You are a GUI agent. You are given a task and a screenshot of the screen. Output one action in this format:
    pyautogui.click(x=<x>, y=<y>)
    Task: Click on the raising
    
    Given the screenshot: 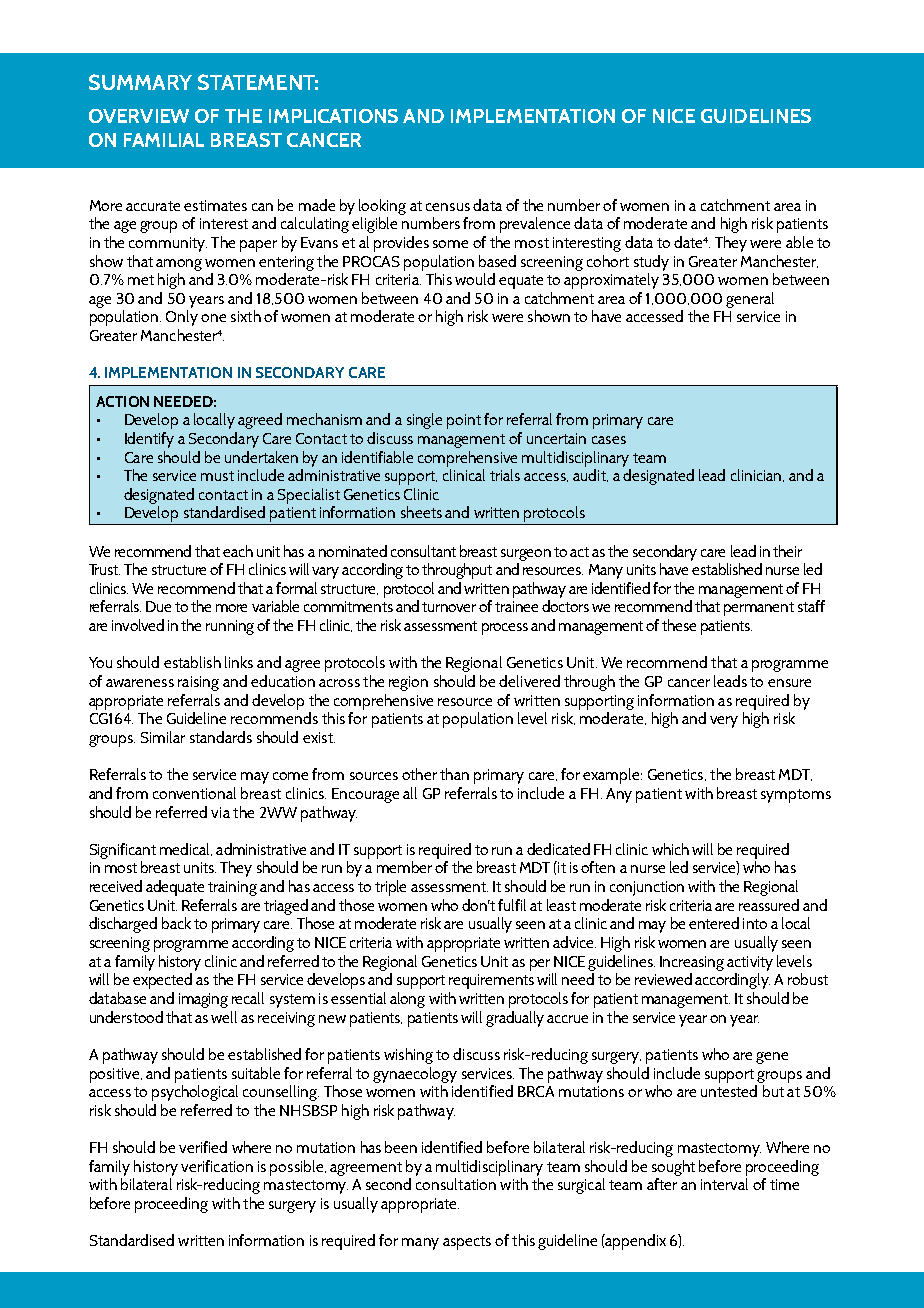 What is the action you would take?
    pyautogui.click(x=198, y=683)
